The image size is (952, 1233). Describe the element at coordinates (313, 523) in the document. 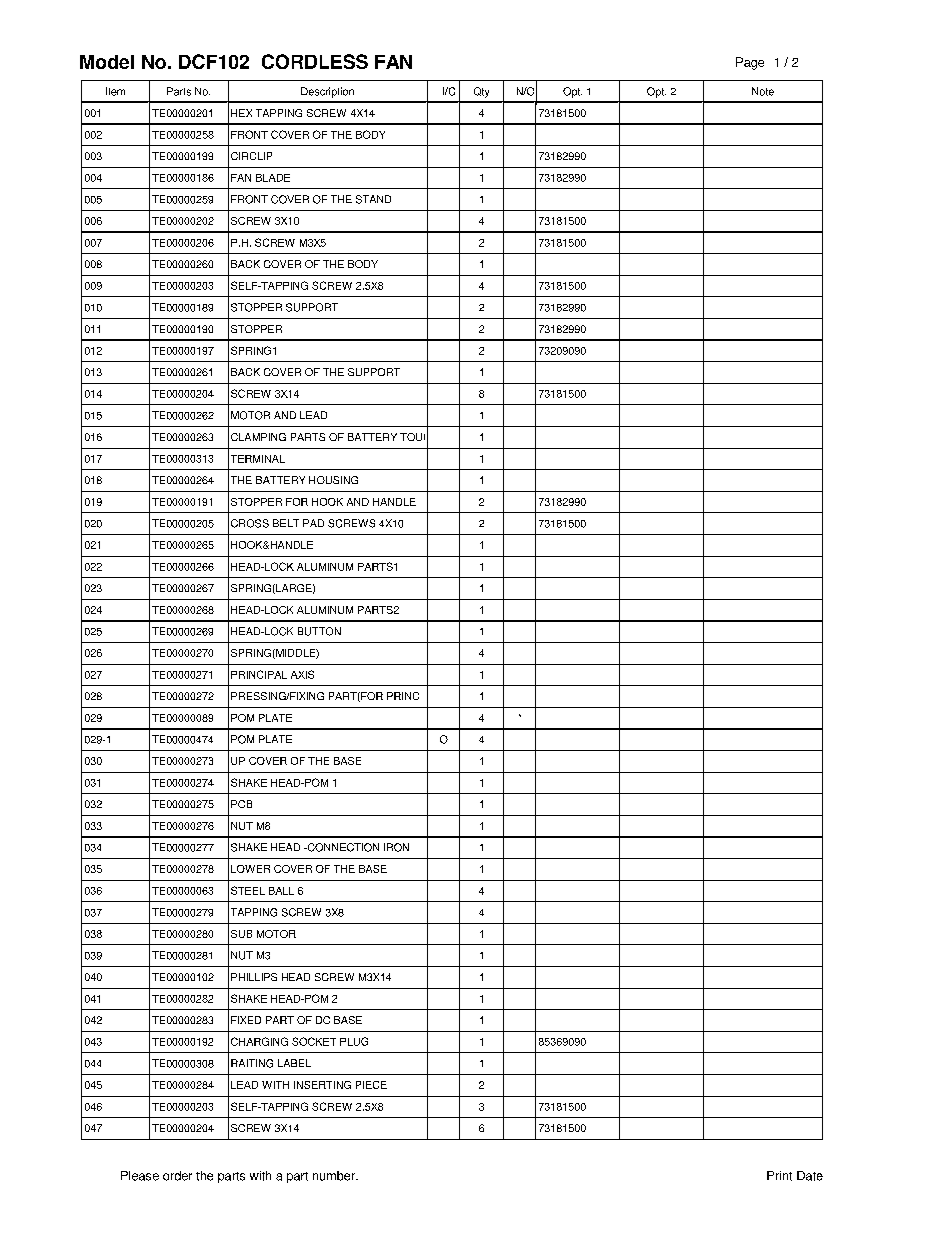

I see `PAD` at that location.
